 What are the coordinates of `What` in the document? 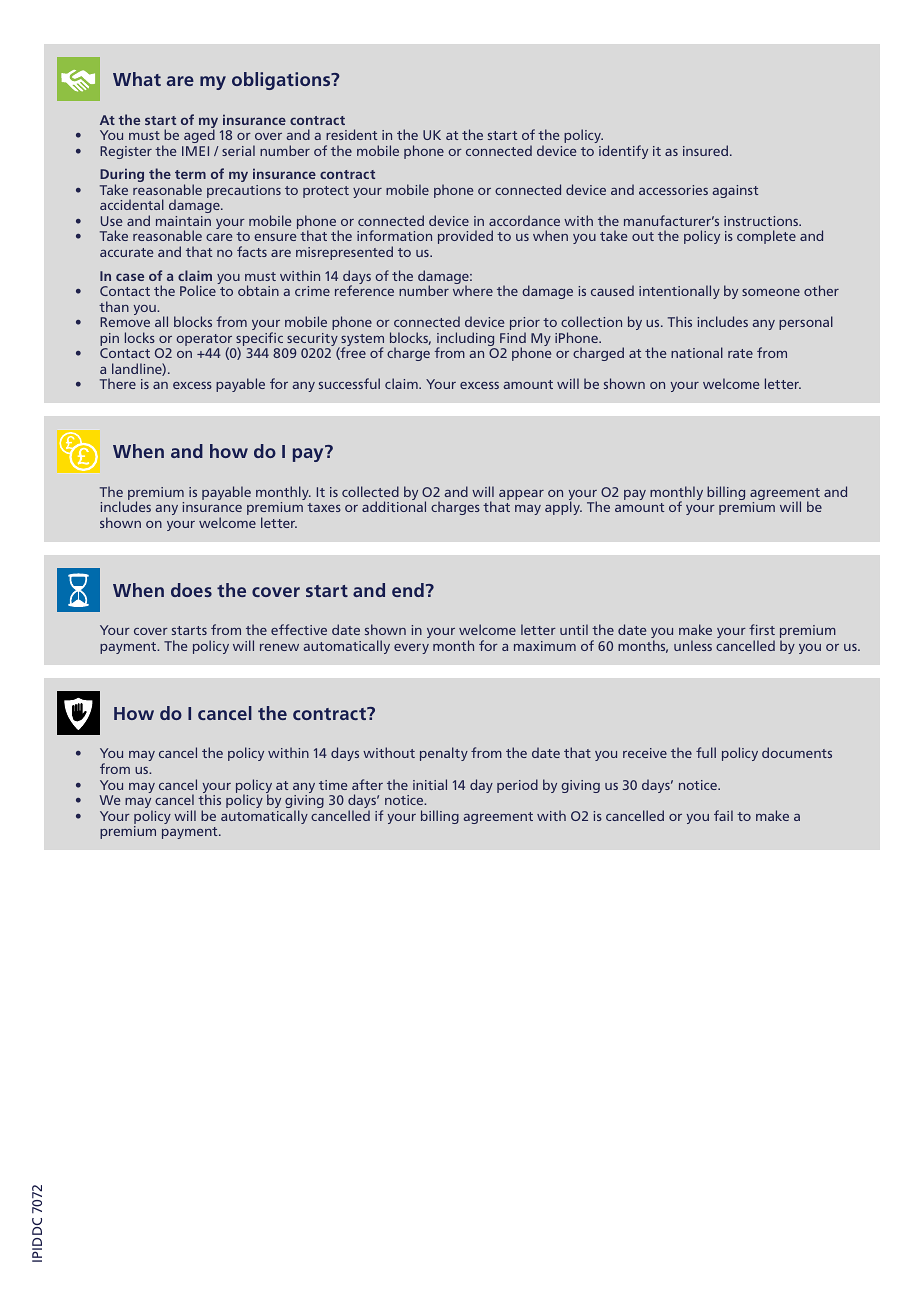 It's located at (137, 79).
